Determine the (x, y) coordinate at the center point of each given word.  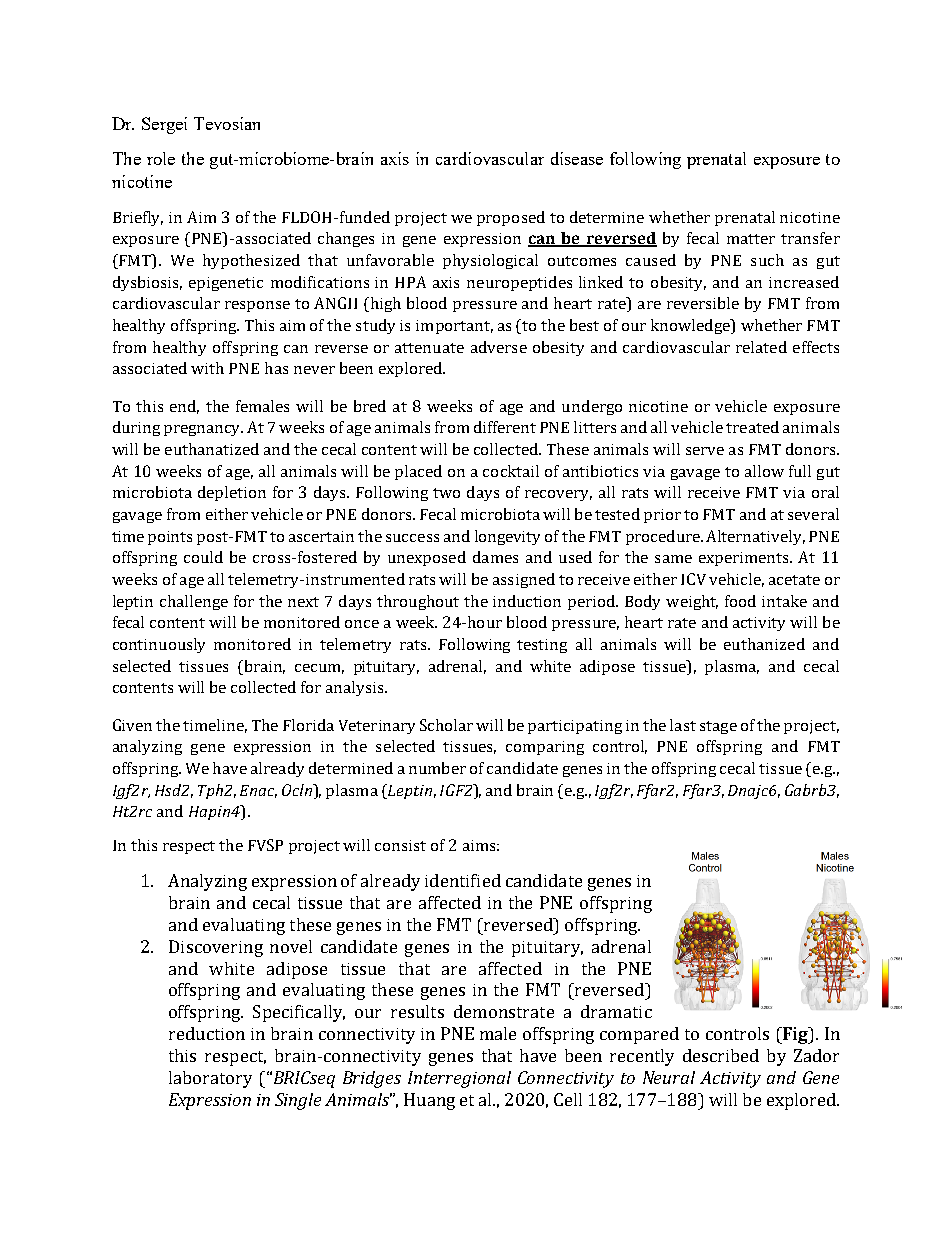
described (721, 1055)
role (161, 158)
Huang (429, 1101)
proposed (511, 218)
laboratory (210, 1079)
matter (751, 239)
